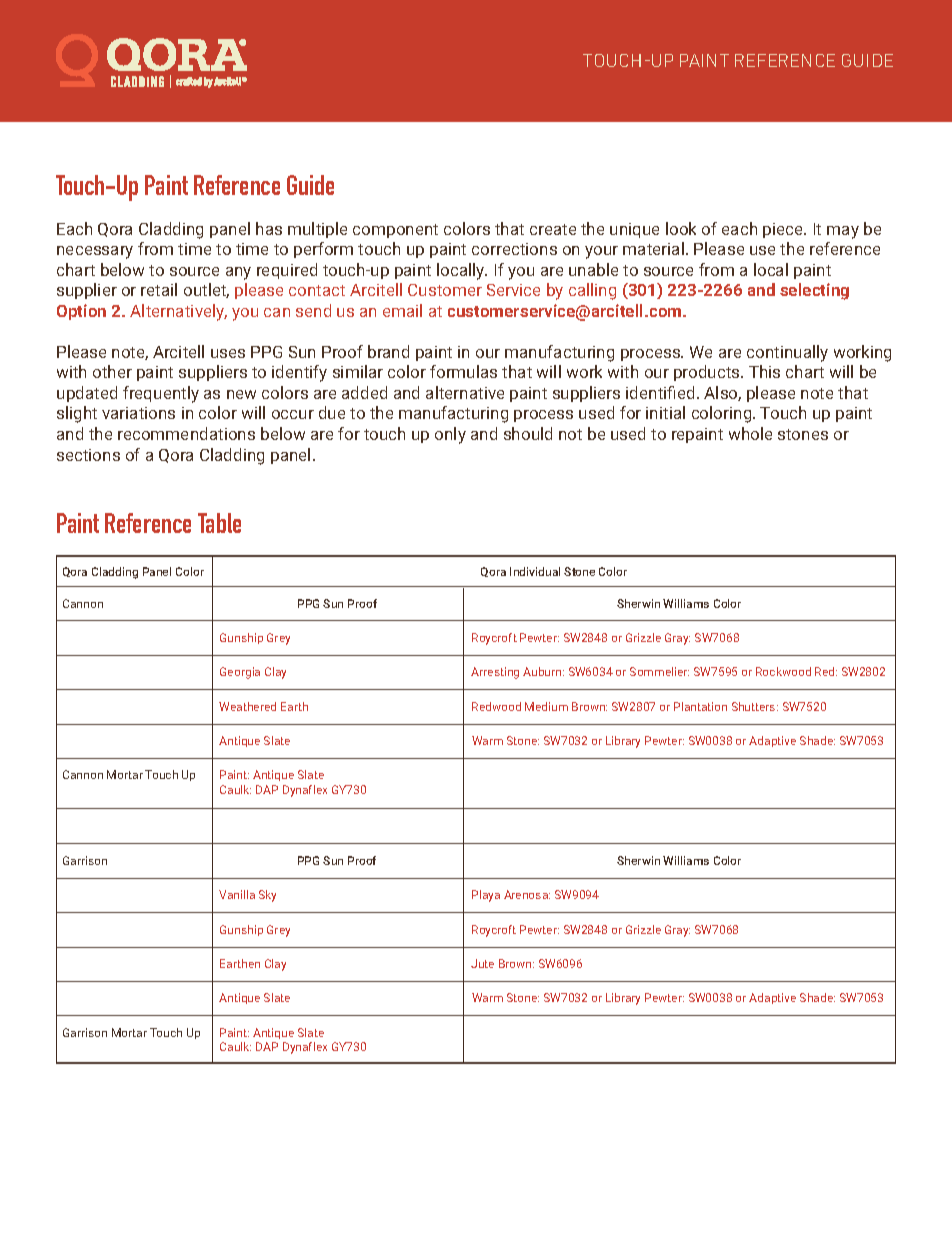 The width and height of the screenshot is (952, 1233). I want to click on necessary, so click(95, 252).
